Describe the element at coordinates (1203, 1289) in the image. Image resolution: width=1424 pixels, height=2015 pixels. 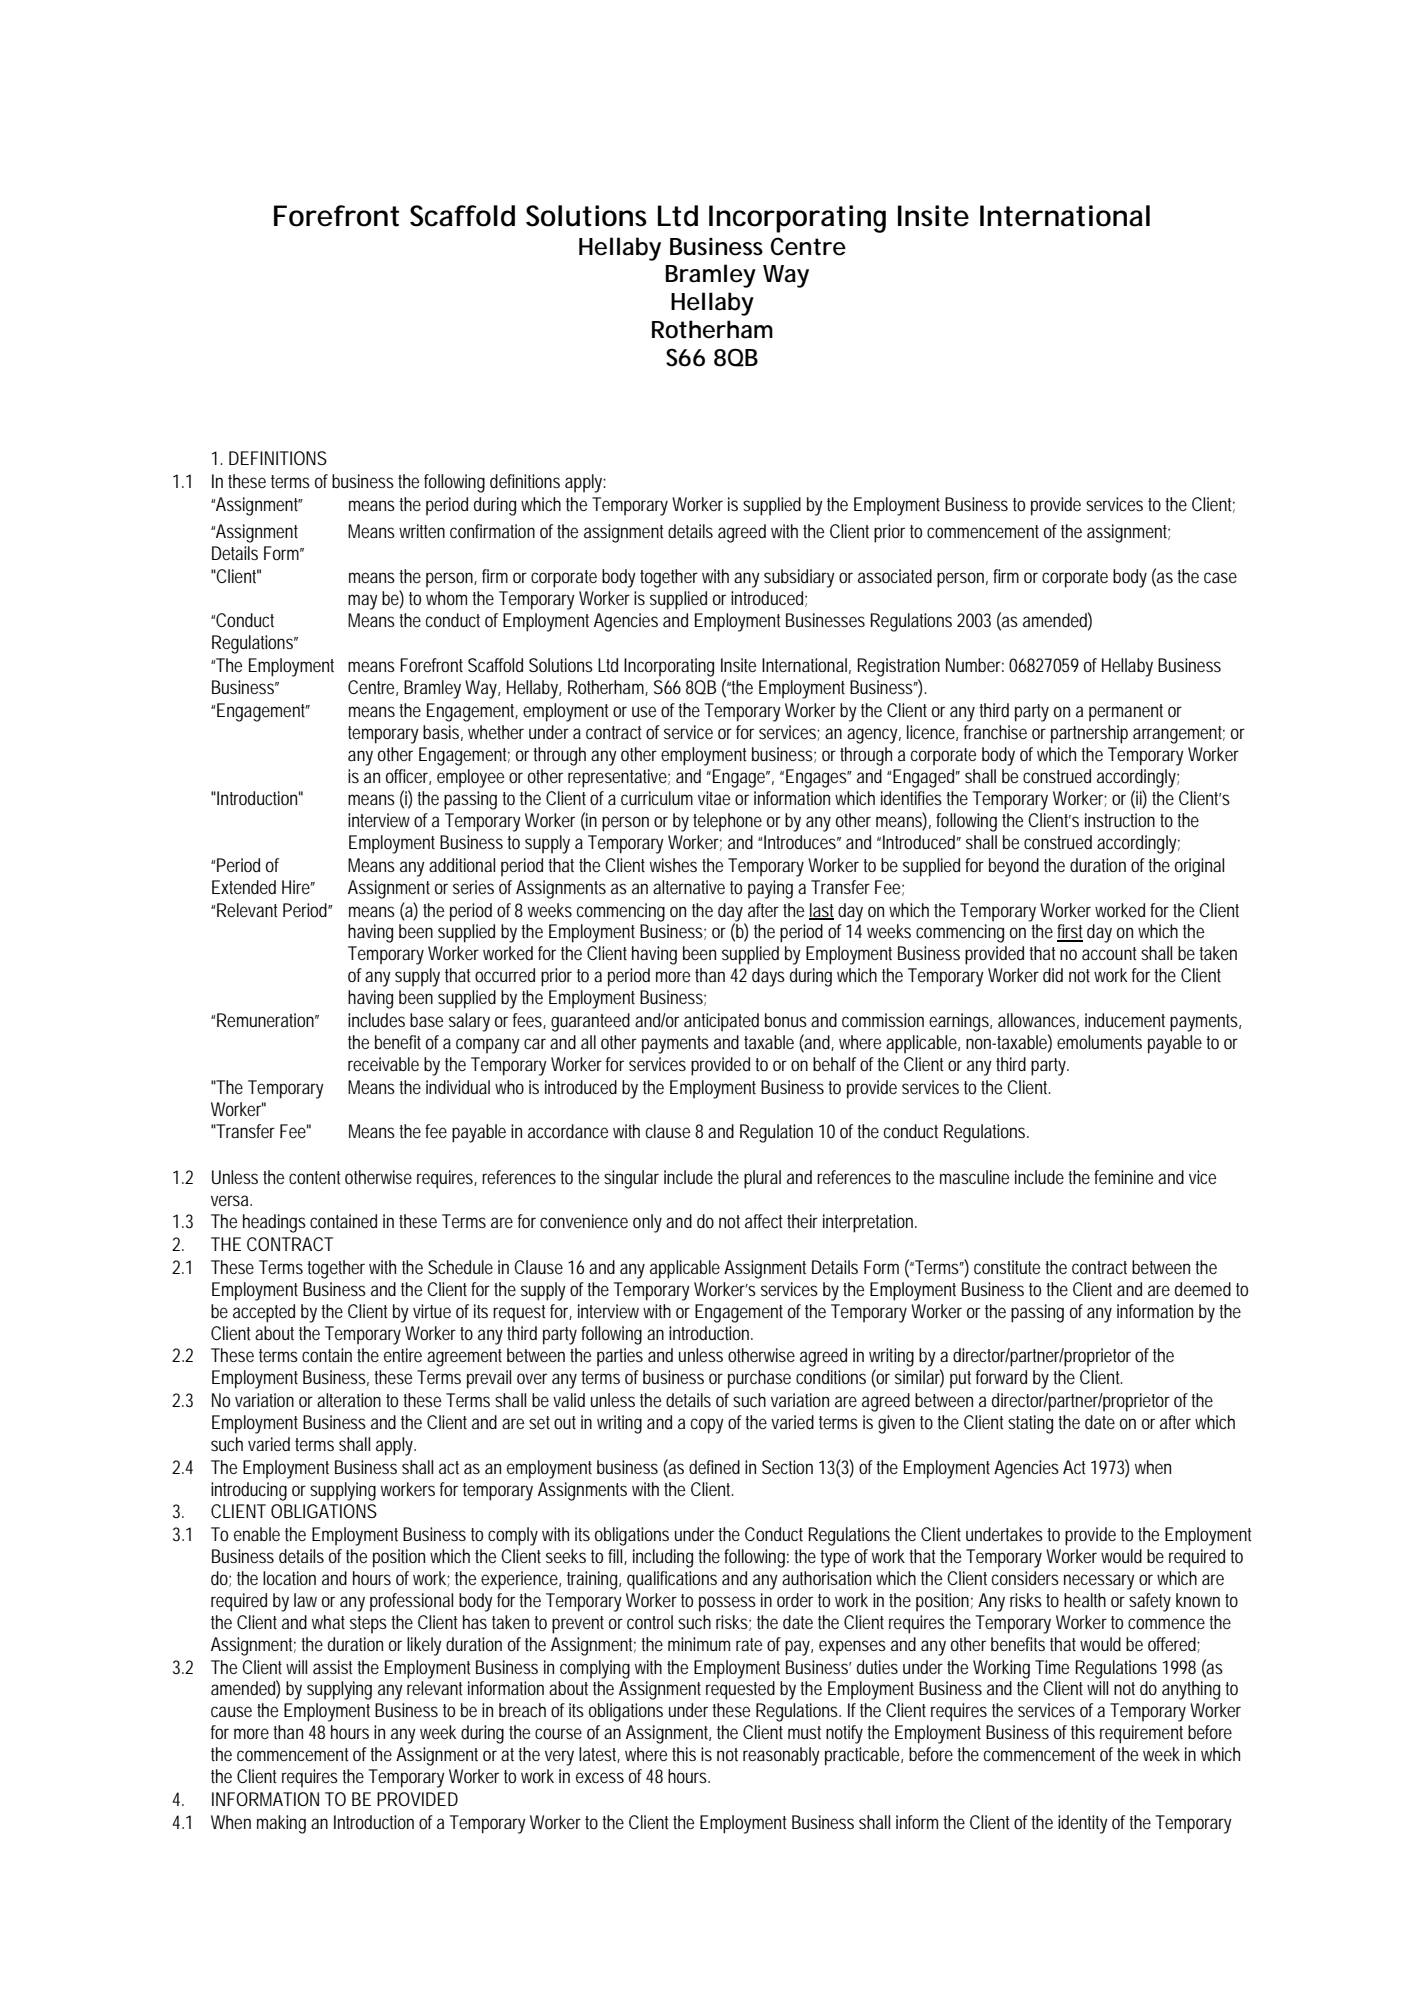
I see `deemed` at that location.
